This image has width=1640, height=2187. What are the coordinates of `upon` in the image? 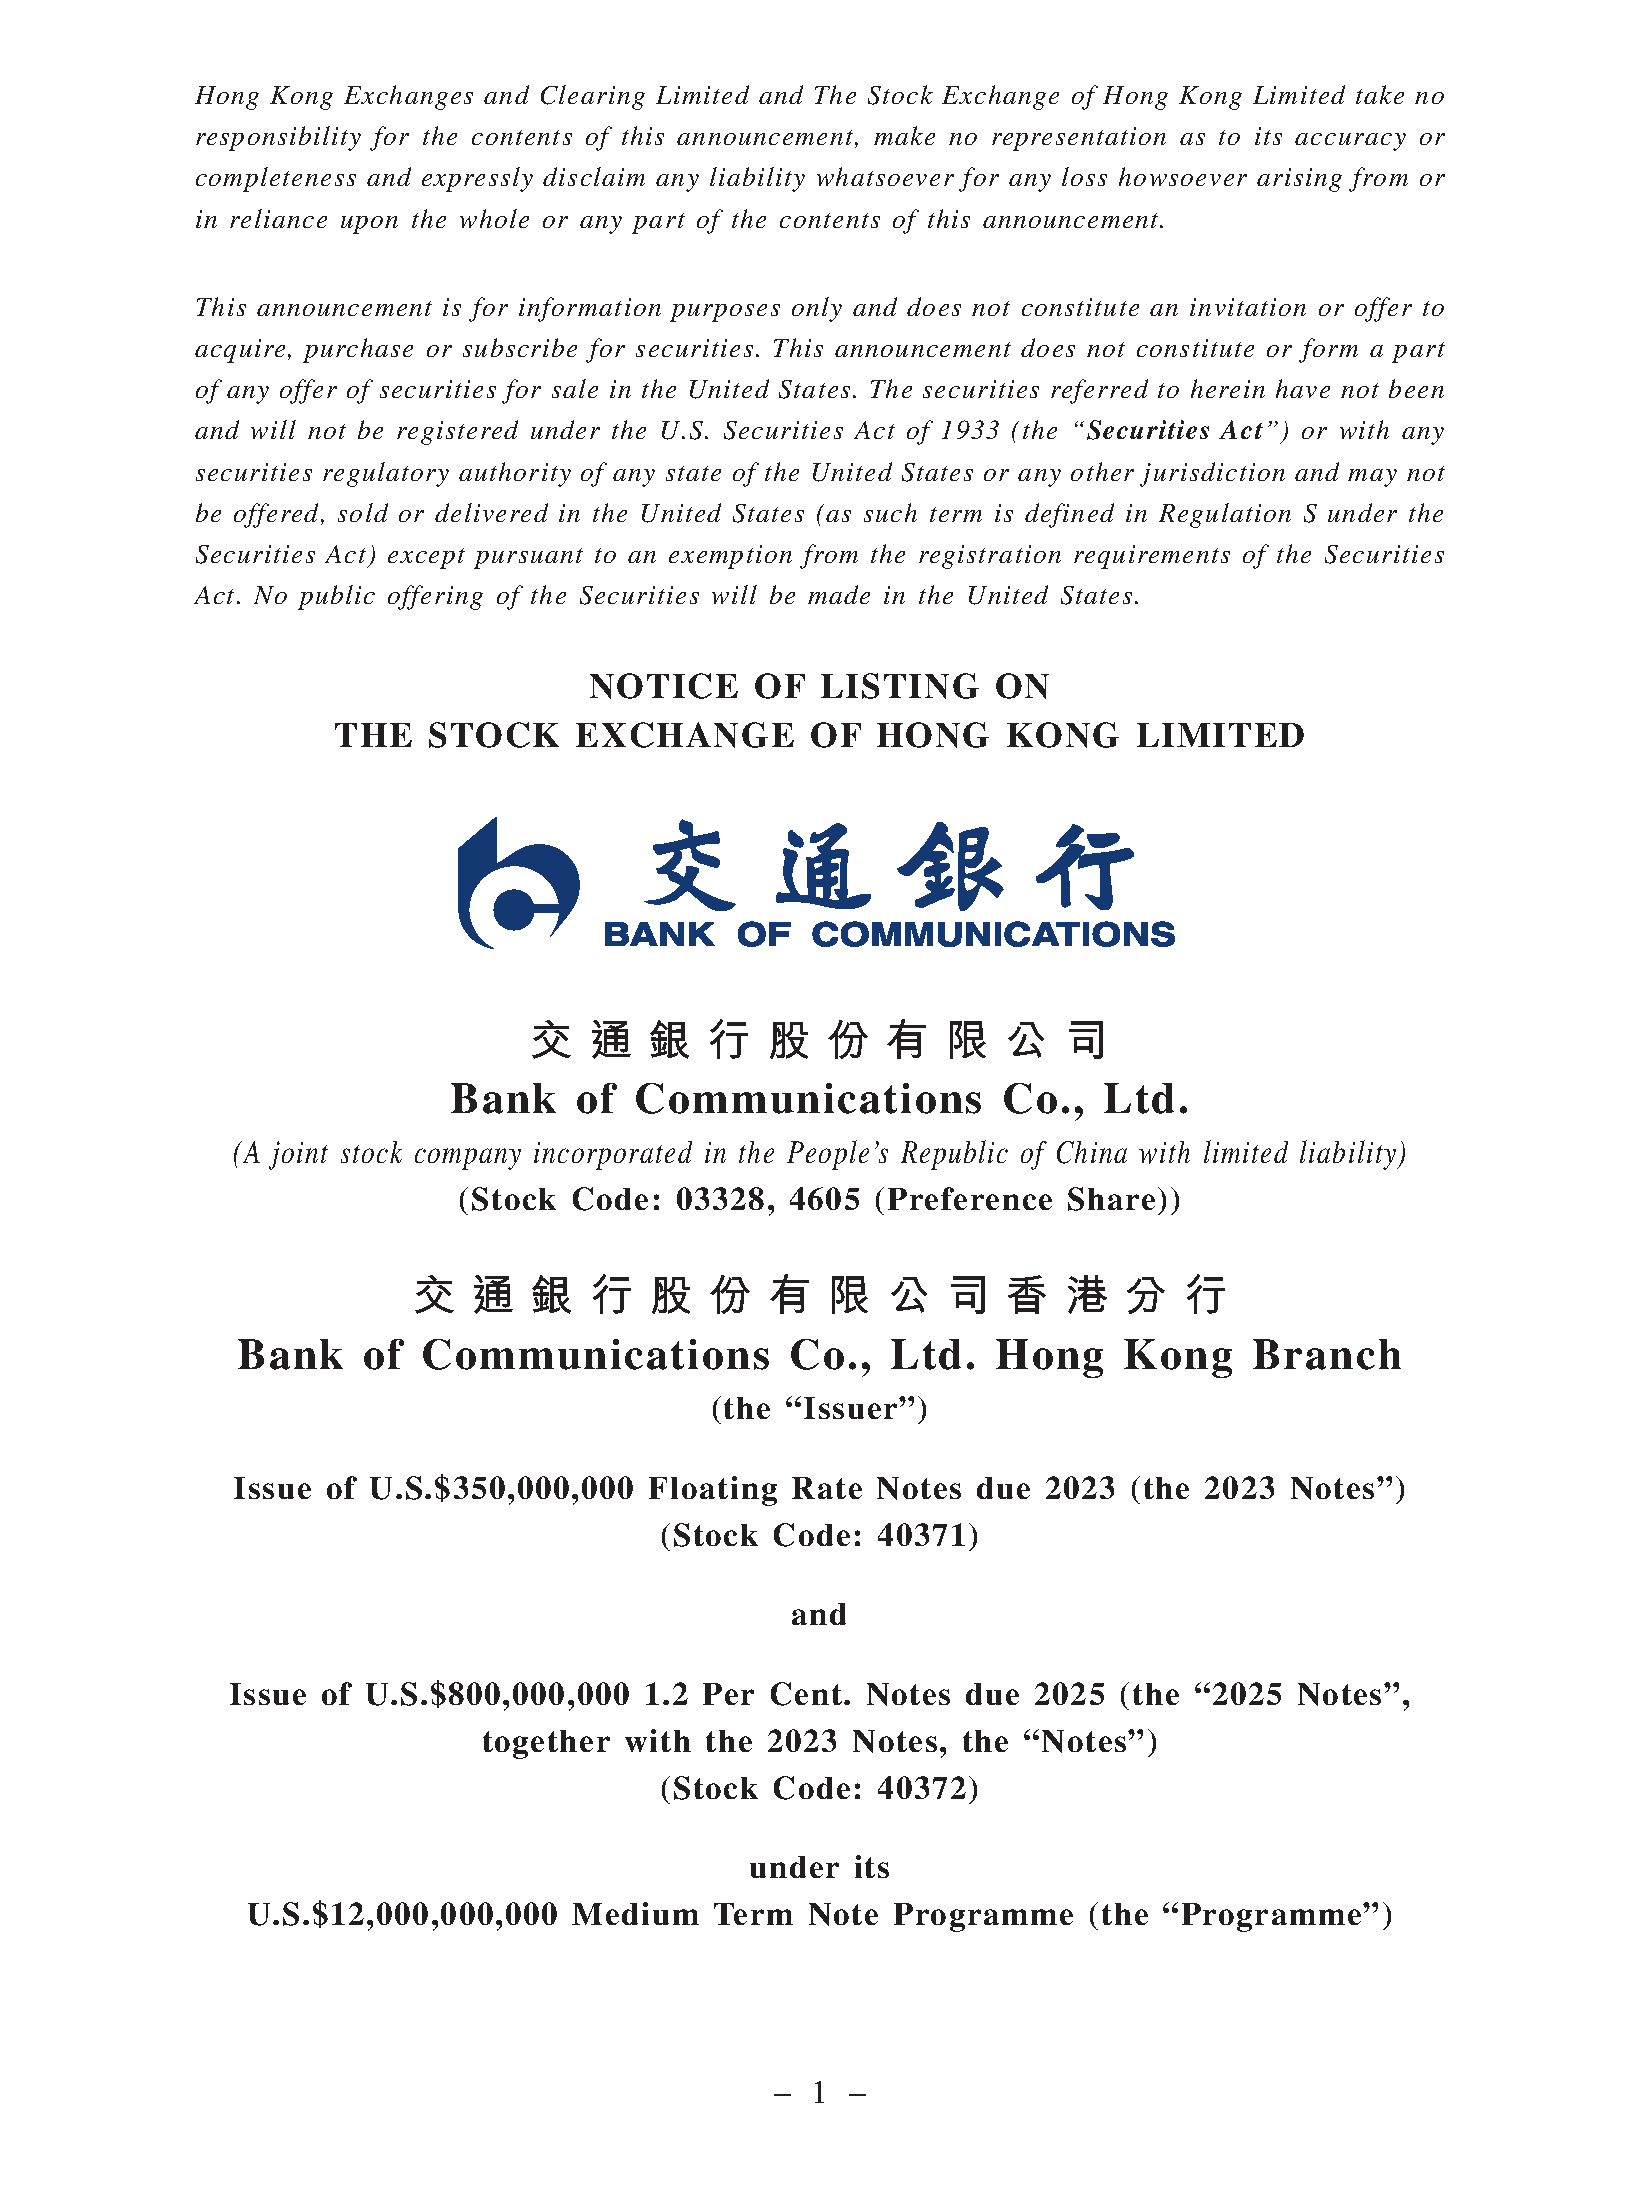 It's located at (369, 225).
